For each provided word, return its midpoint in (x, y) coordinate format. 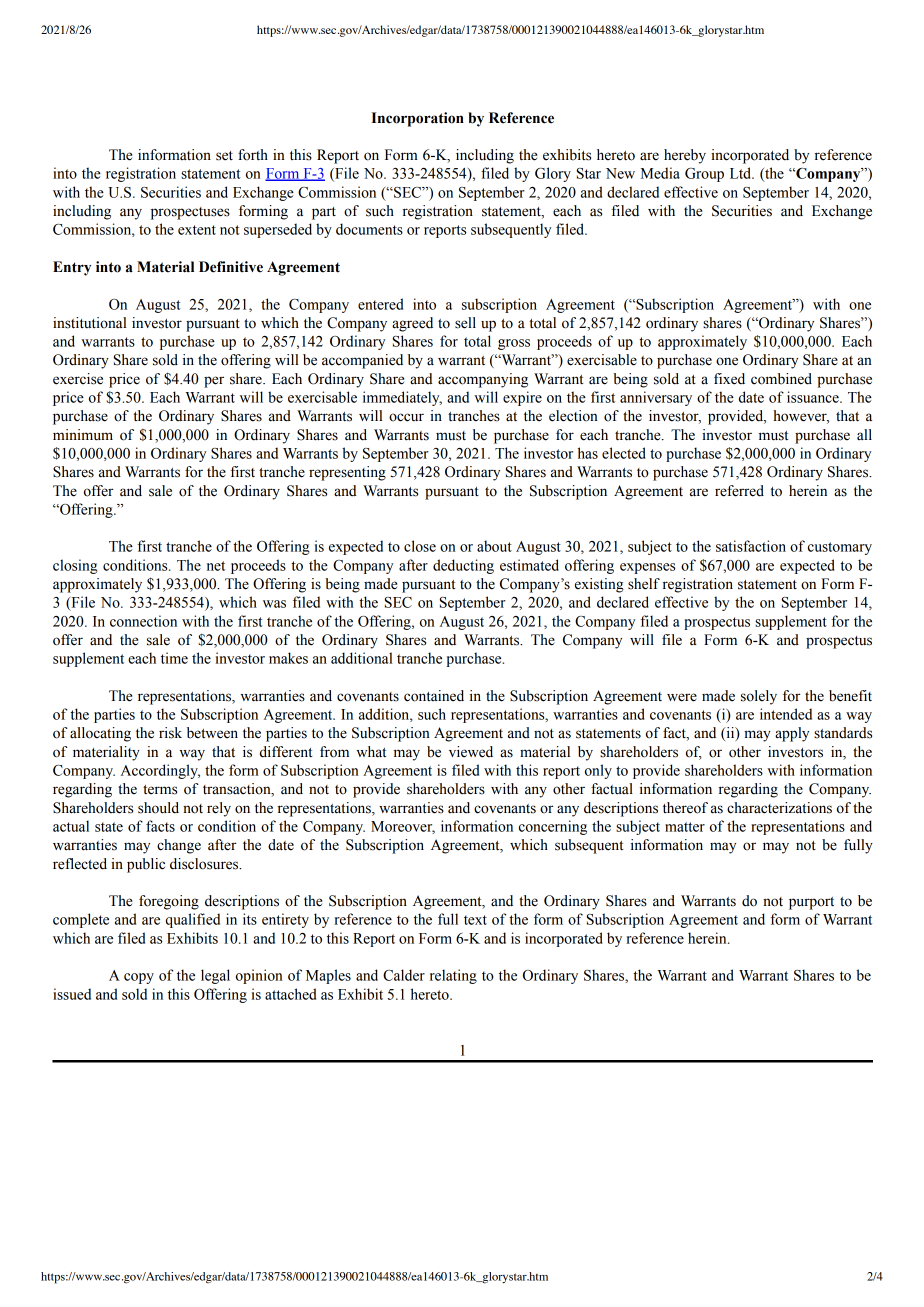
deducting (463, 566)
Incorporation (418, 119)
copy (139, 978)
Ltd (742, 173)
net (216, 566)
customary (840, 548)
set (224, 156)
